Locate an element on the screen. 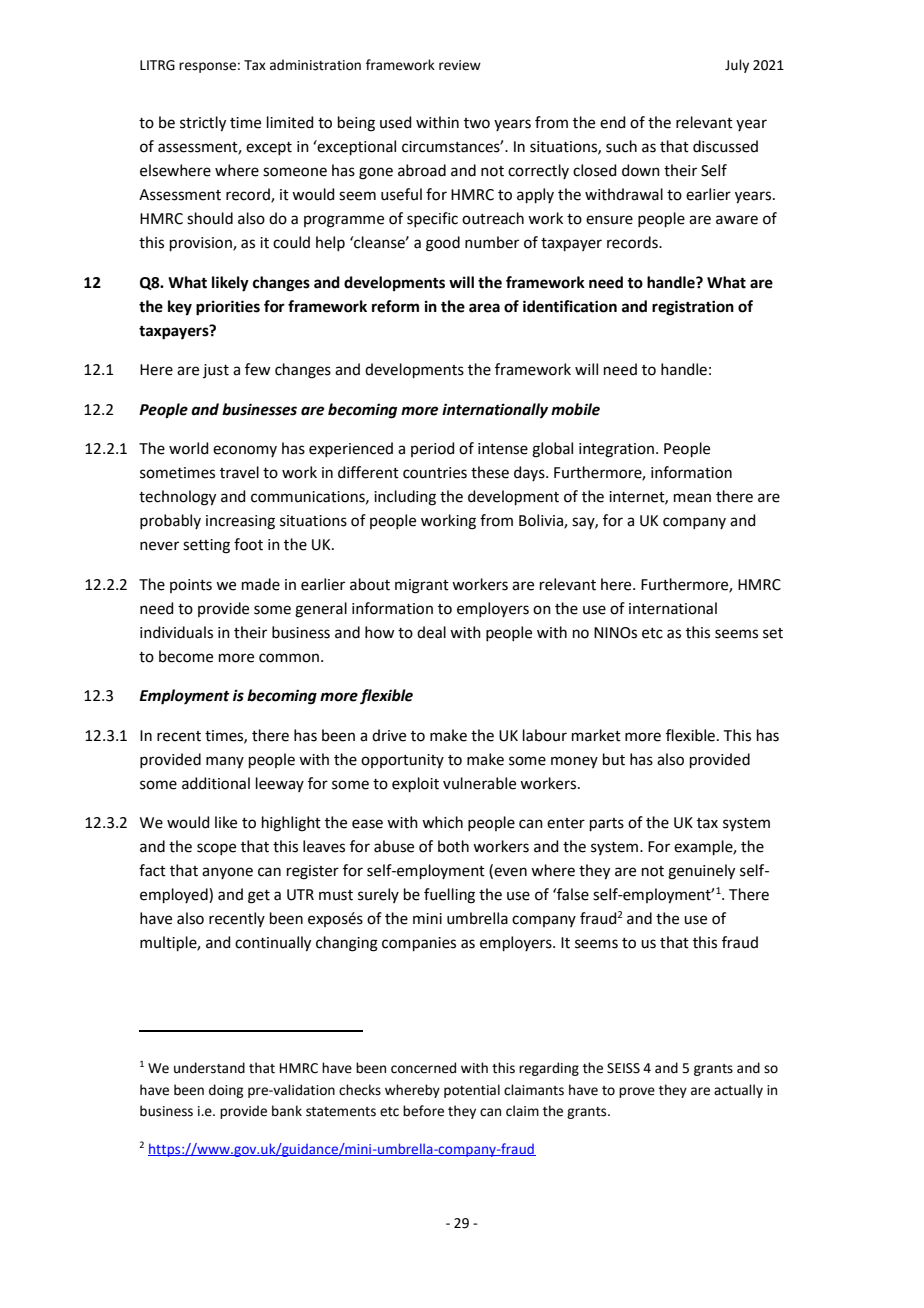  mean is located at coordinates (692, 498).
